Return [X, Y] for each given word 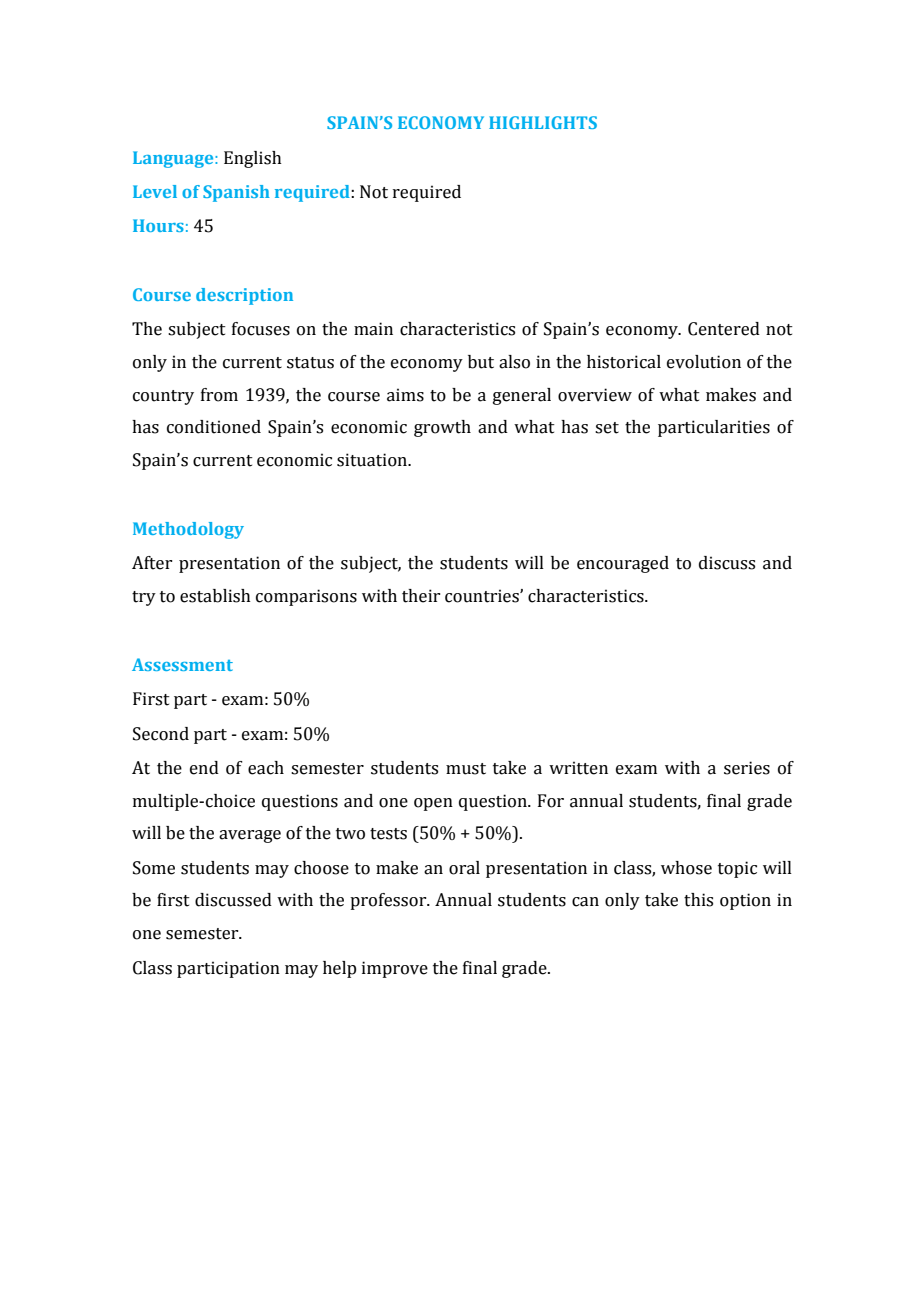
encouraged [623, 564]
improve [395, 969]
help [339, 969]
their [421, 596]
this [698, 900]
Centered [724, 329]
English [253, 159]
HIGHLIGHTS [543, 122]
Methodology [188, 530]
